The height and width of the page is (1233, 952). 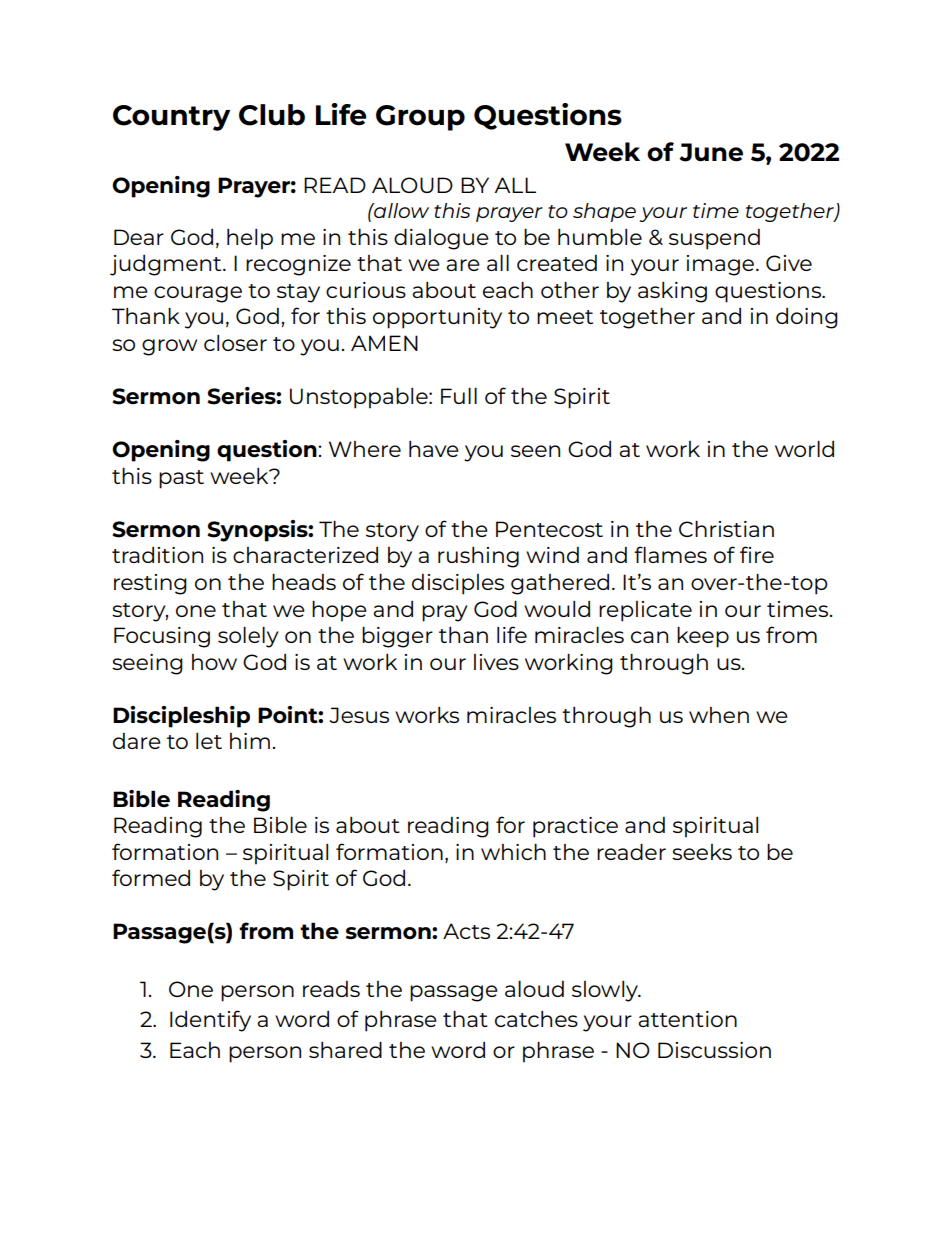 What do you see at coordinates (726, 529) in the page?
I see `Christian` at bounding box center [726, 529].
